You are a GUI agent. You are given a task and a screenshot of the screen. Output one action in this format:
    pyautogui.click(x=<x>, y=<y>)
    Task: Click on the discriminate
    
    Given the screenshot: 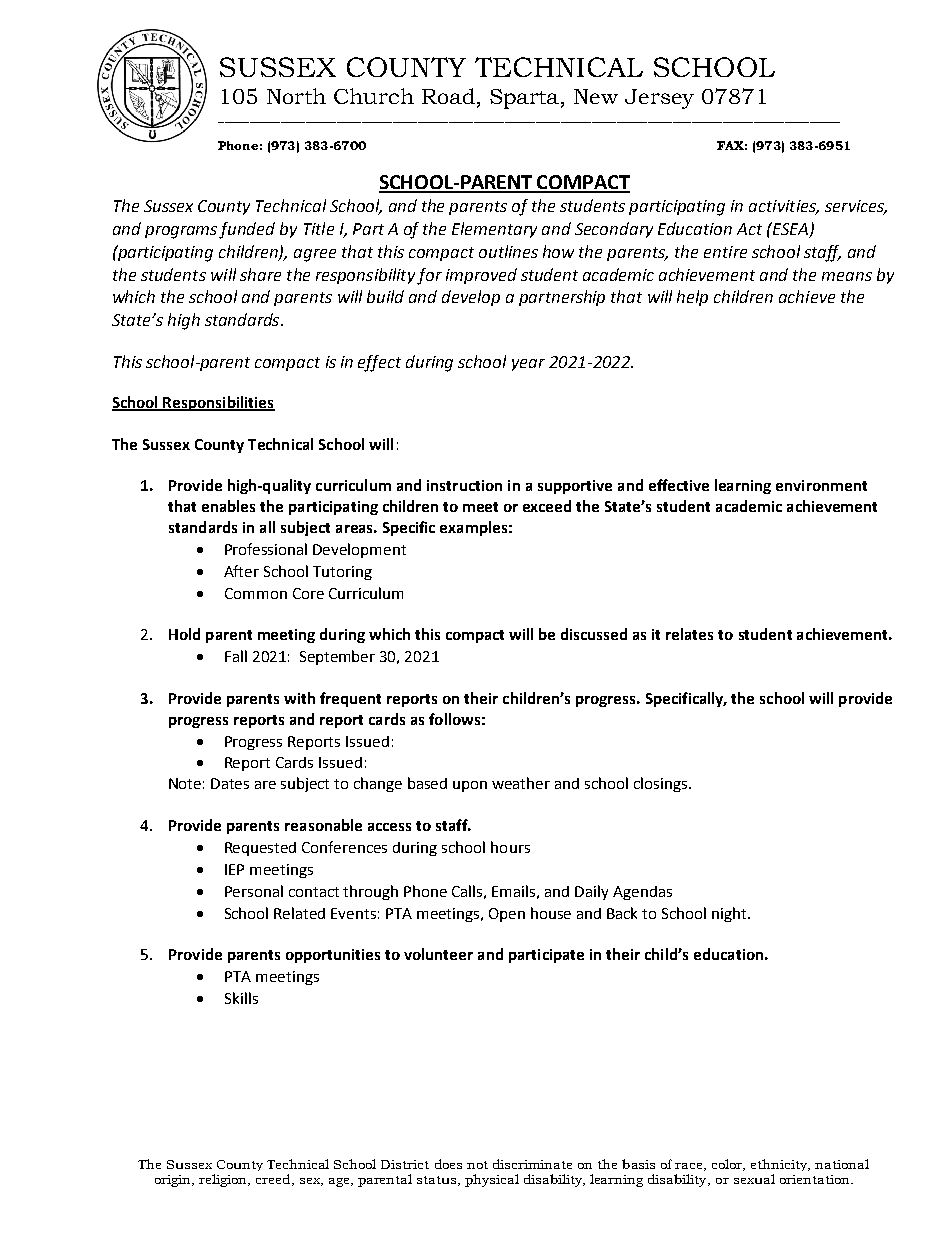 What is the action you would take?
    pyautogui.click(x=532, y=1164)
